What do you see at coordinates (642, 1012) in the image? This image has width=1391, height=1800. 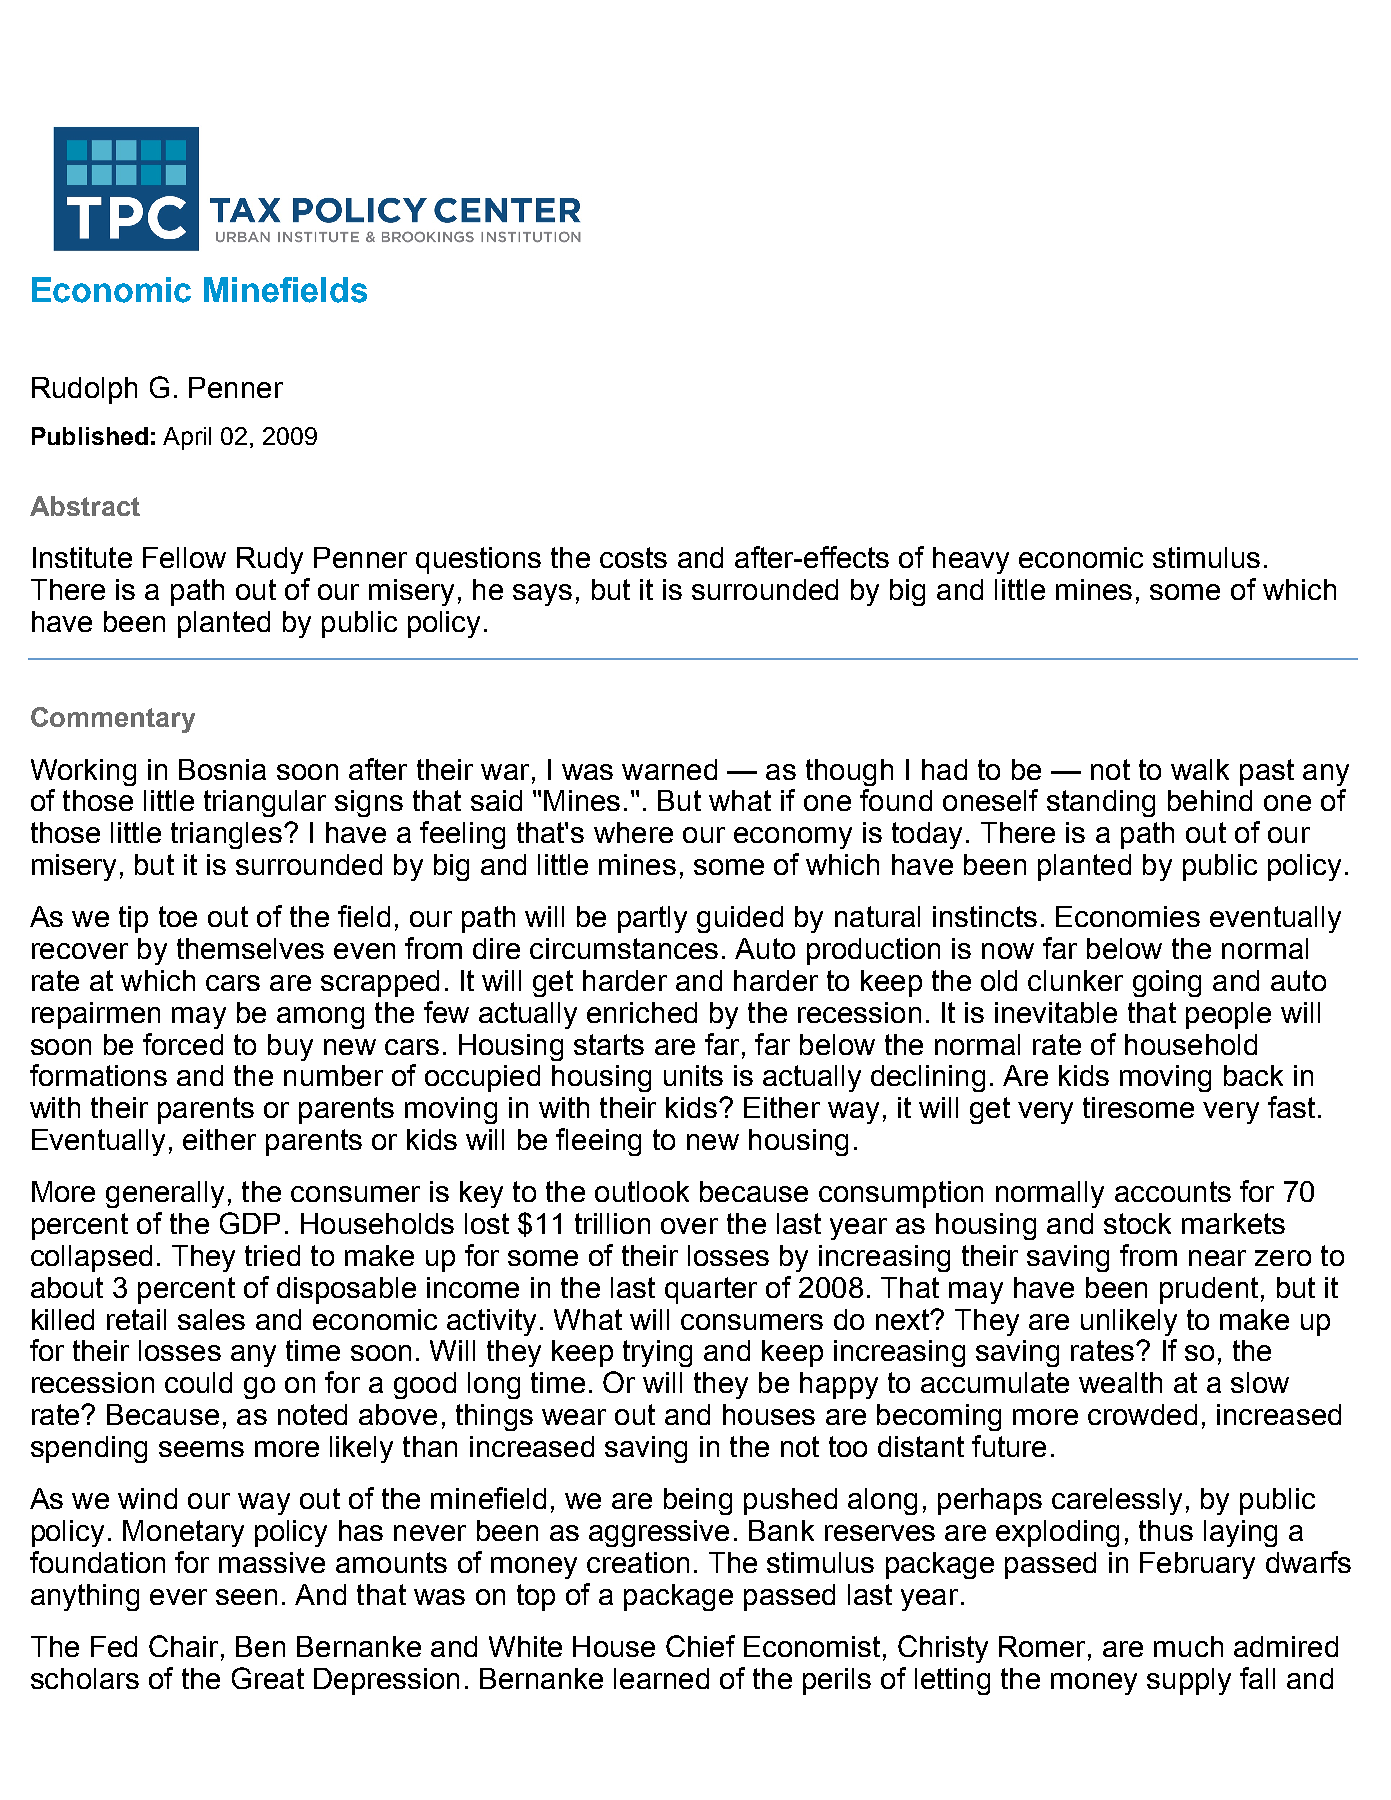 I see `enriched` at bounding box center [642, 1012].
